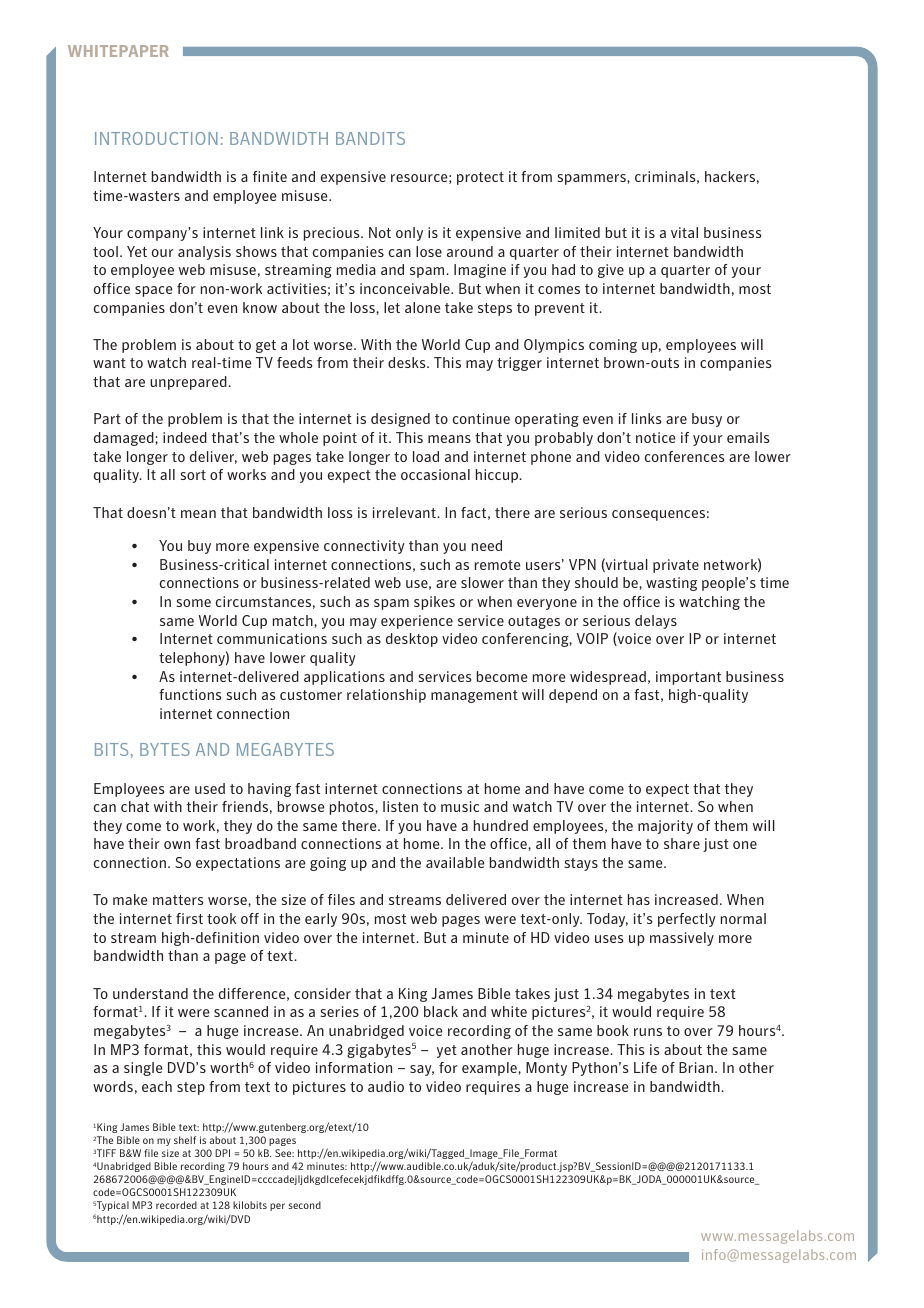 This screenshot has width=924, height=1308. I want to click on protect, so click(480, 178).
